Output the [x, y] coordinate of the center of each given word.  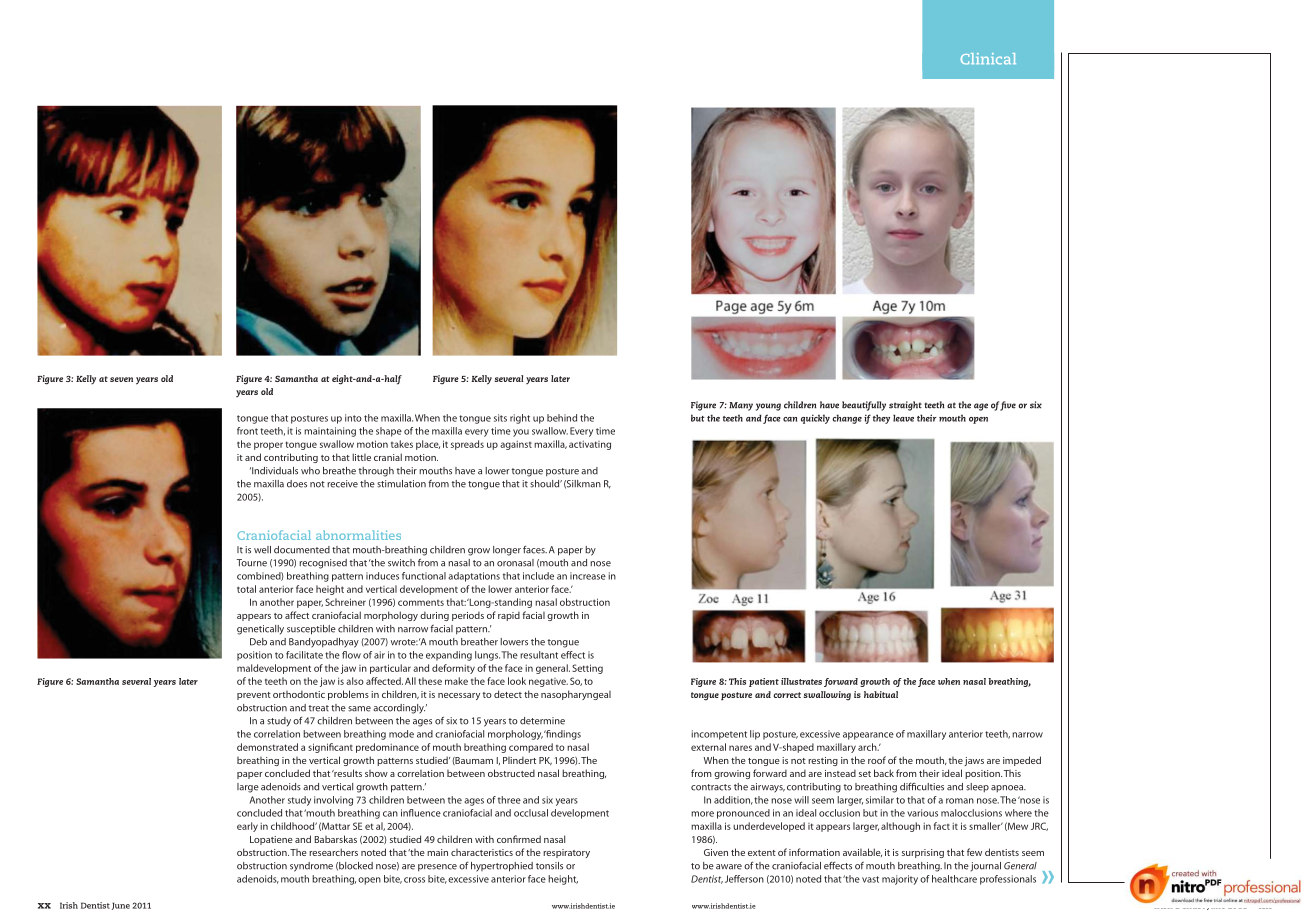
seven [121, 379]
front [247, 431]
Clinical [988, 59]
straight [905, 406]
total [246, 589]
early [247, 827]
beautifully [864, 406]
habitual [881, 694]
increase [588, 576]
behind [562, 418]
